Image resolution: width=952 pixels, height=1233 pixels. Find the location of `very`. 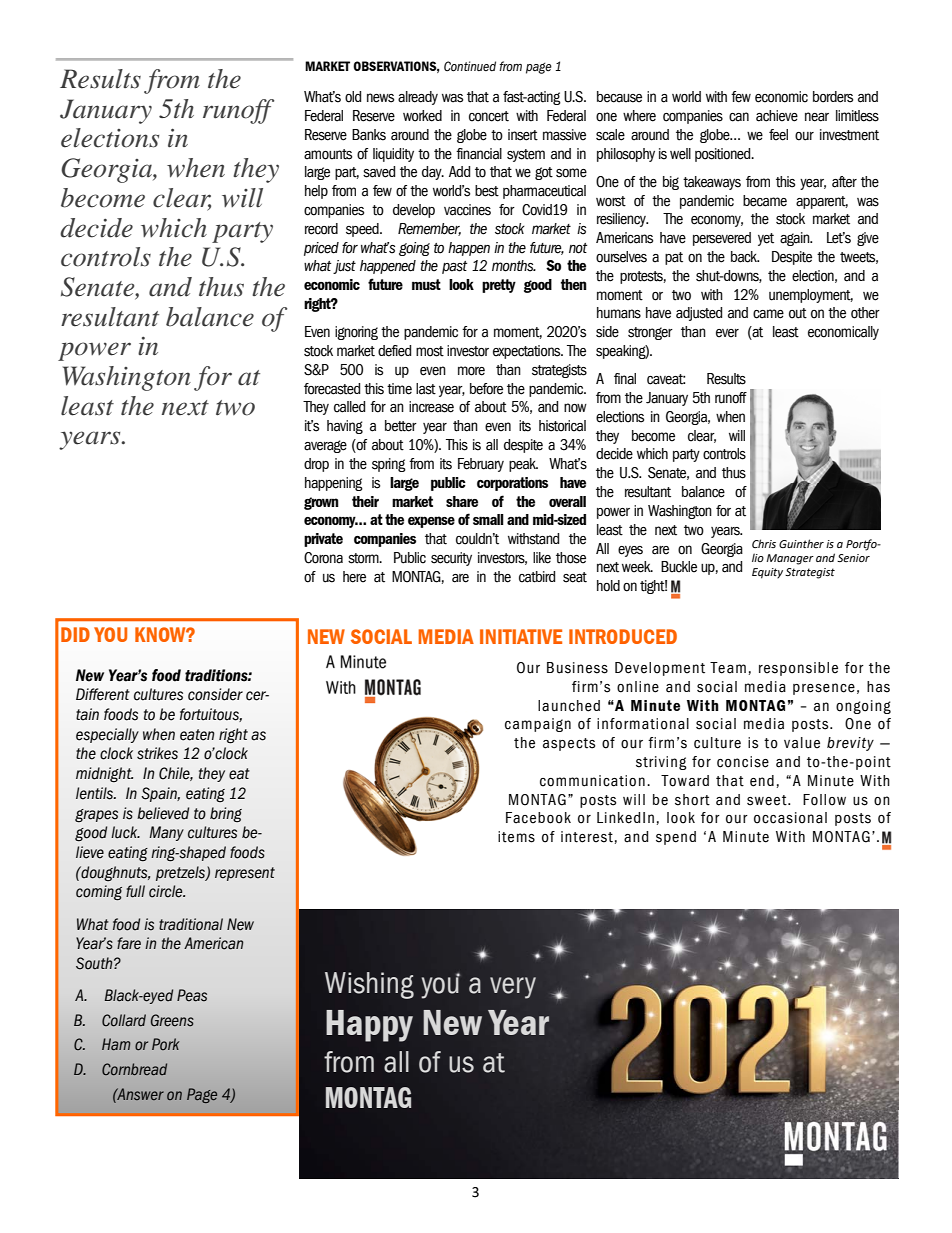

very is located at coordinates (513, 988).
